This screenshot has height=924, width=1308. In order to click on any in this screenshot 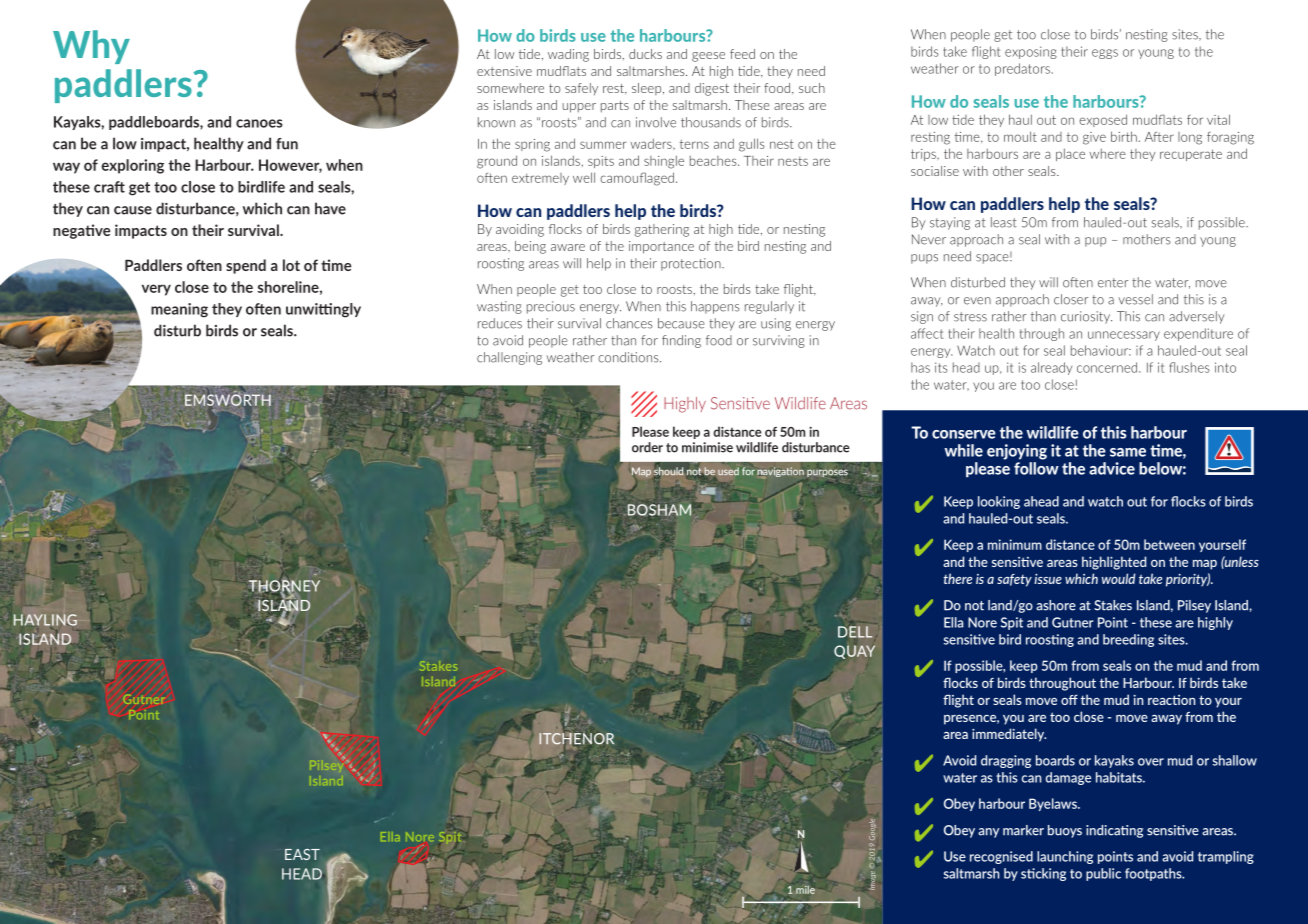, I will do `click(989, 833)`.
